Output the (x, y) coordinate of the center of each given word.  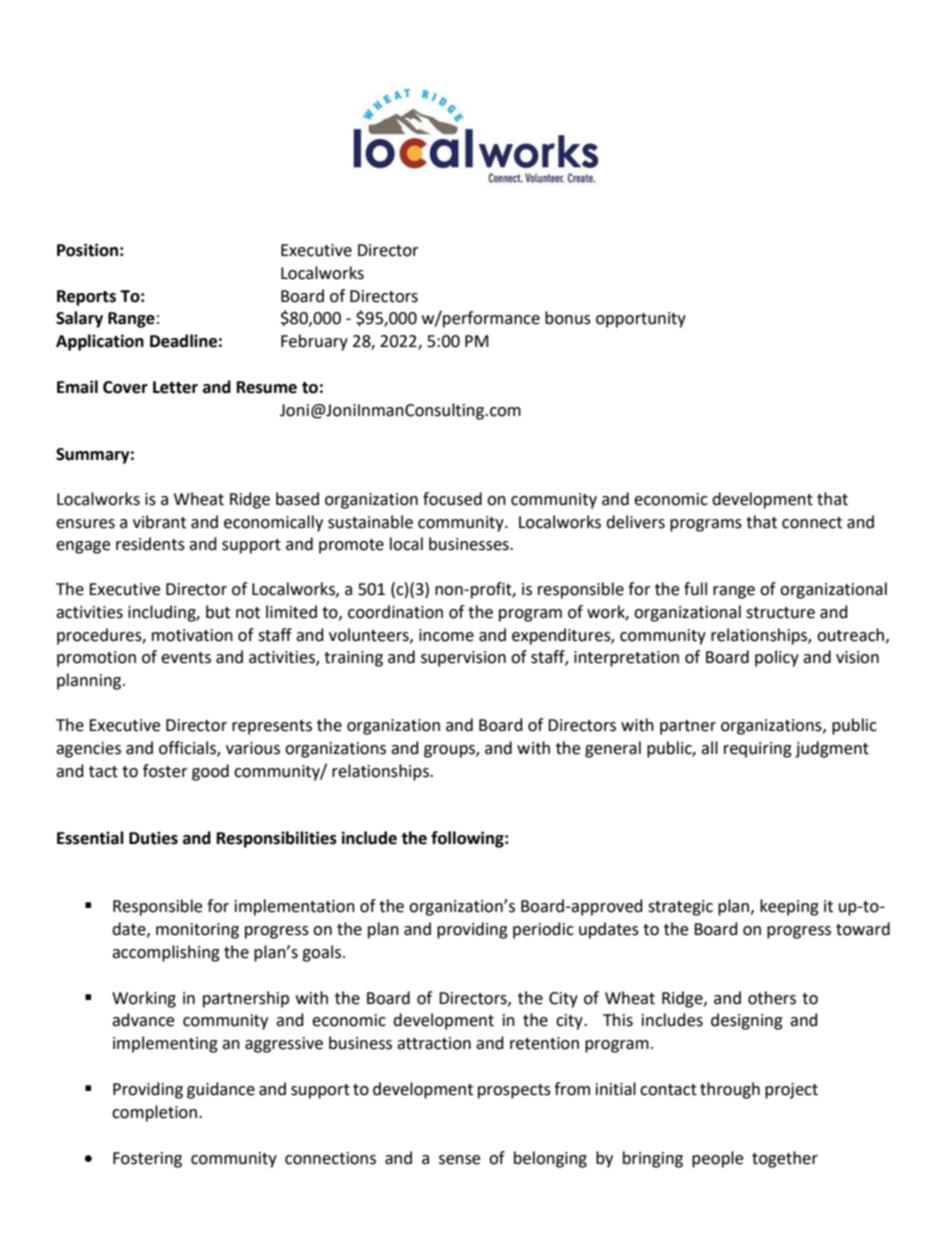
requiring (758, 750)
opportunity (641, 320)
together (785, 1159)
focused (452, 499)
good (210, 772)
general (613, 749)
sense (459, 1160)
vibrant (159, 522)
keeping (789, 907)
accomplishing (166, 953)
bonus (568, 318)
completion (154, 1113)
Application (100, 342)
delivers (635, 522)
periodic (543, 930)
